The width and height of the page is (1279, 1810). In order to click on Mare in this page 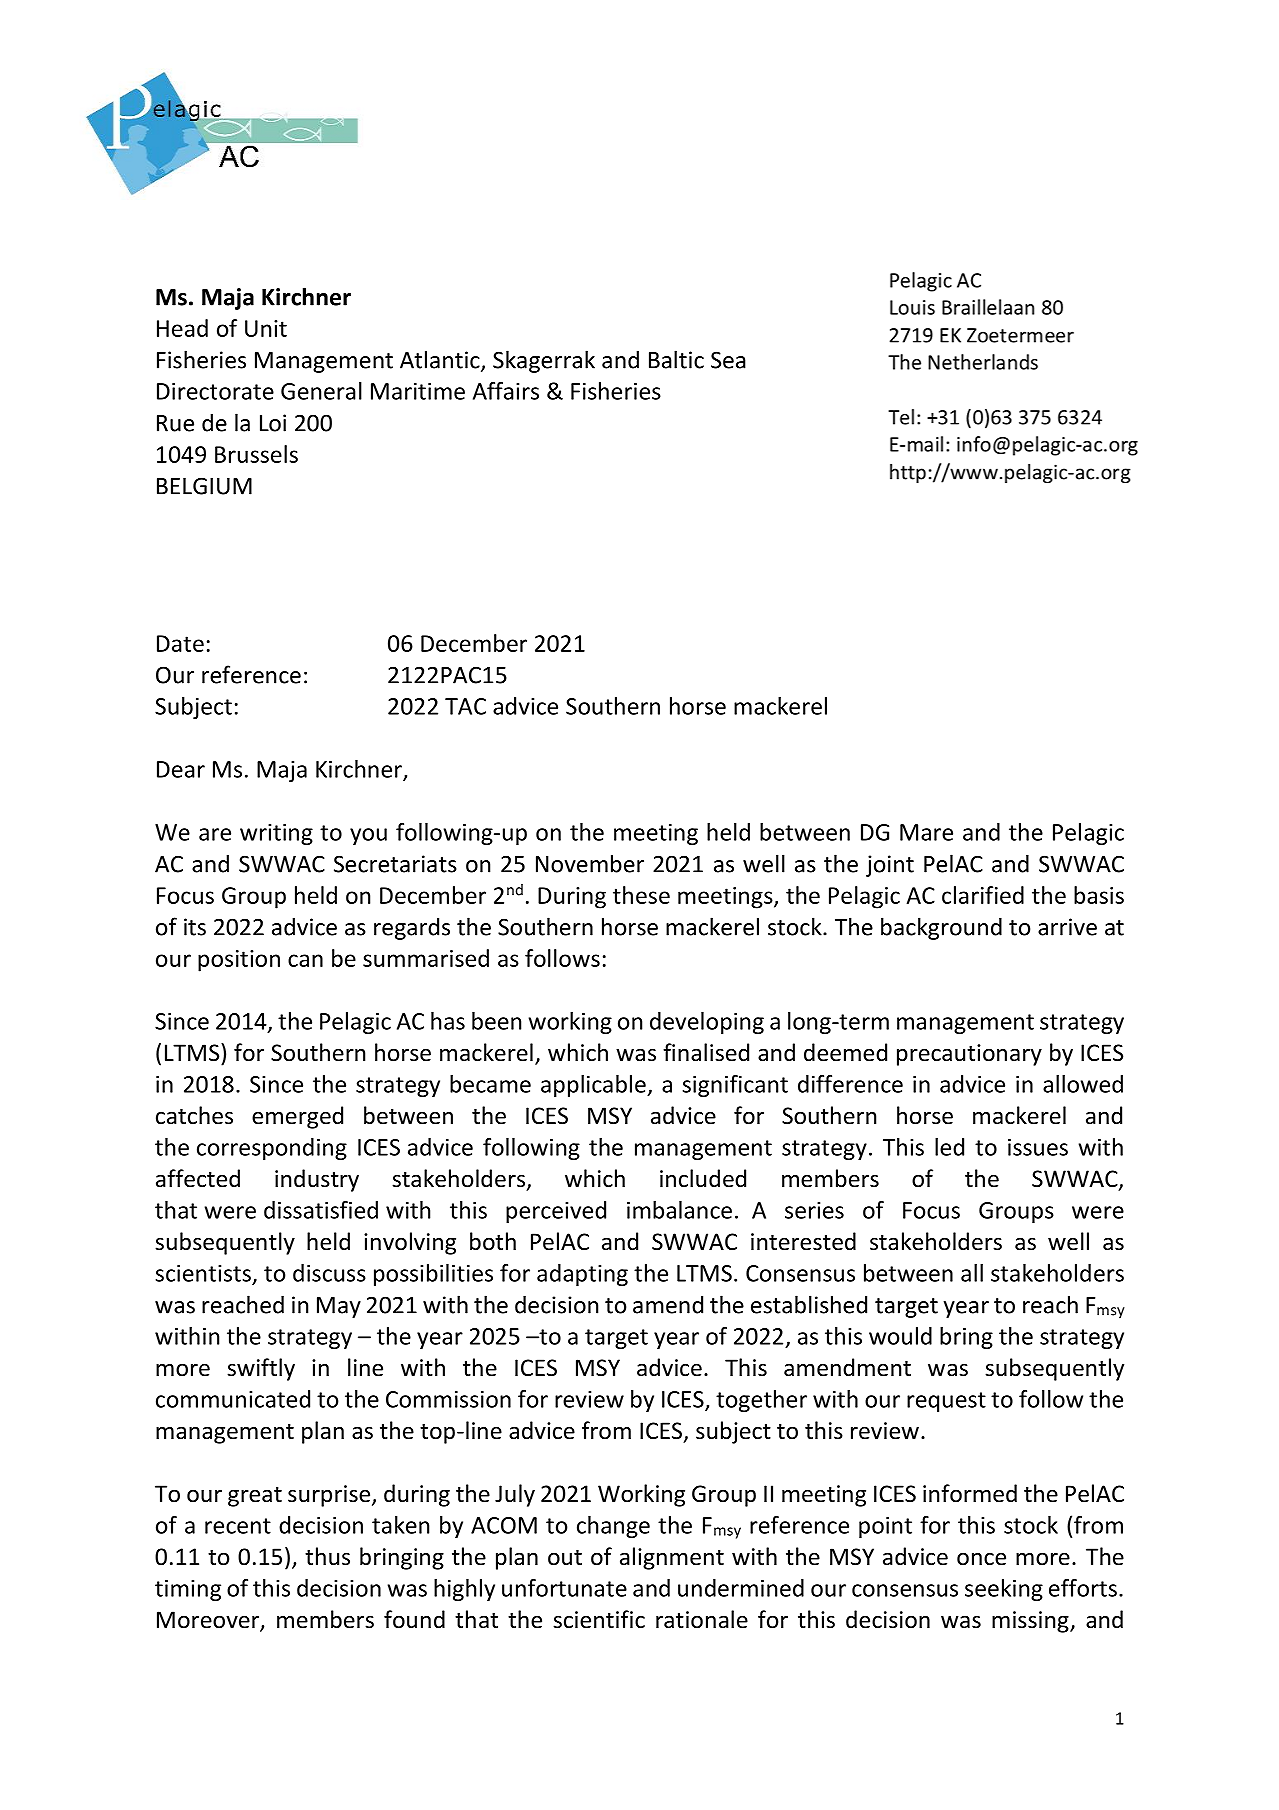, I will do `click(926, 832)`.
